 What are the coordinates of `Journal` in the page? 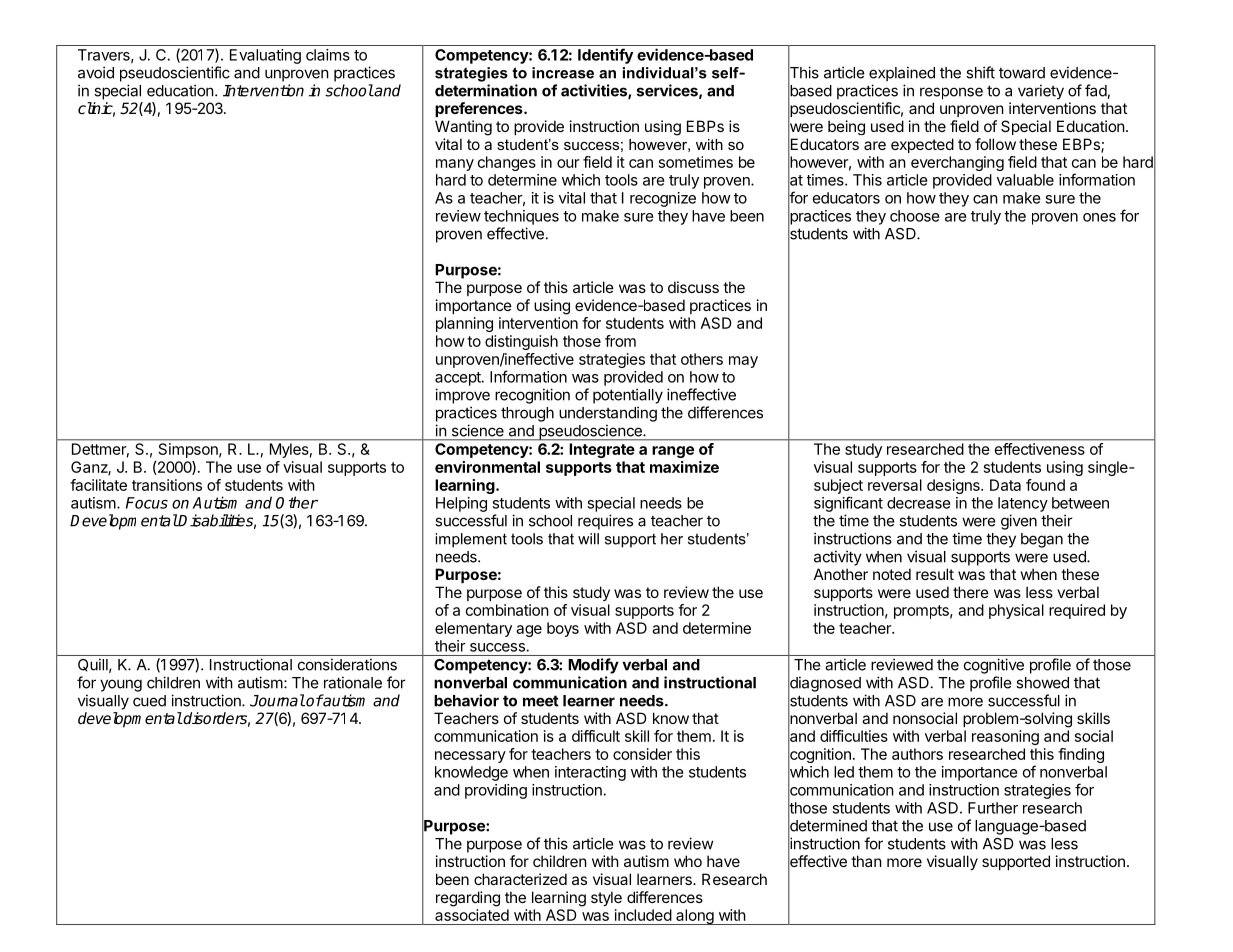 It's located at (277, 700).
